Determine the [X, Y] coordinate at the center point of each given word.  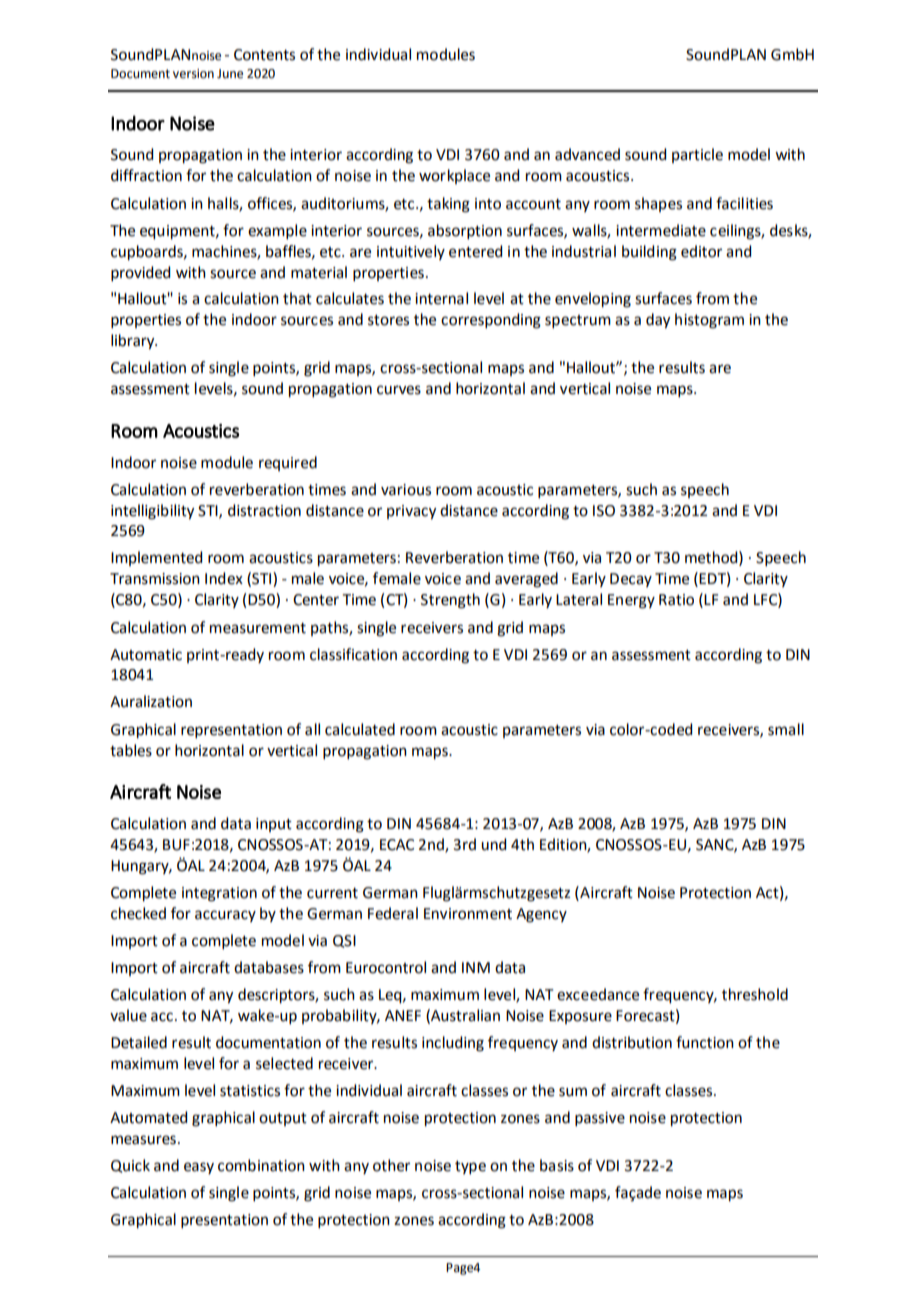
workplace [454, 176]
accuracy [225, 916]
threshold [755, 994]
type [470, 1167]
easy [199, 1168]
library [134, 342]
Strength [450, 601]
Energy [631, 601]
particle [697, 155]
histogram [709, 321]
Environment [468, 914]
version [193, 74]
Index [224, 578]
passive [600, 1119]
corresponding [491, 321]
